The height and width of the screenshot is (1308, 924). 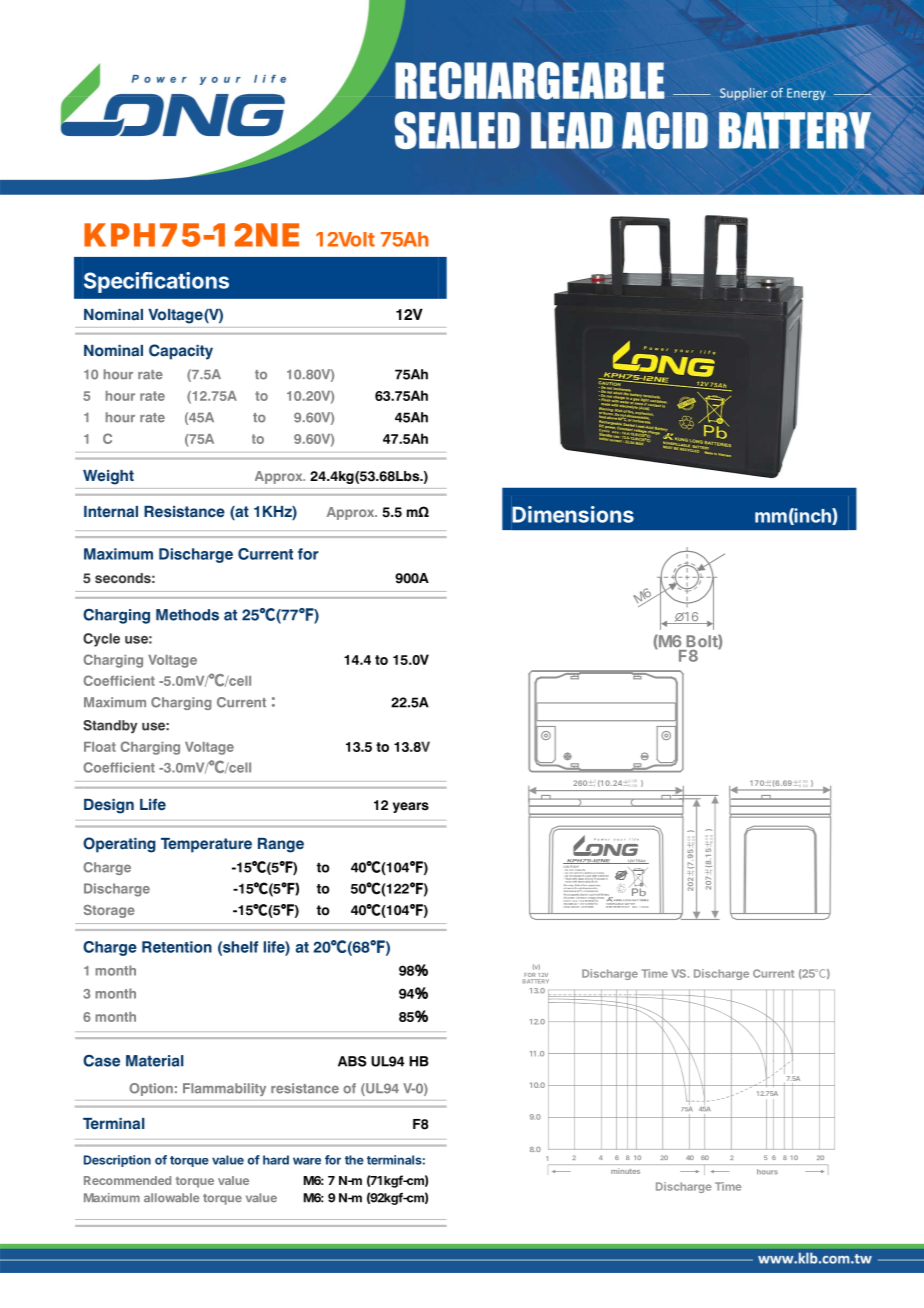 I want to click on Methods, so click(x=187, y=615).
